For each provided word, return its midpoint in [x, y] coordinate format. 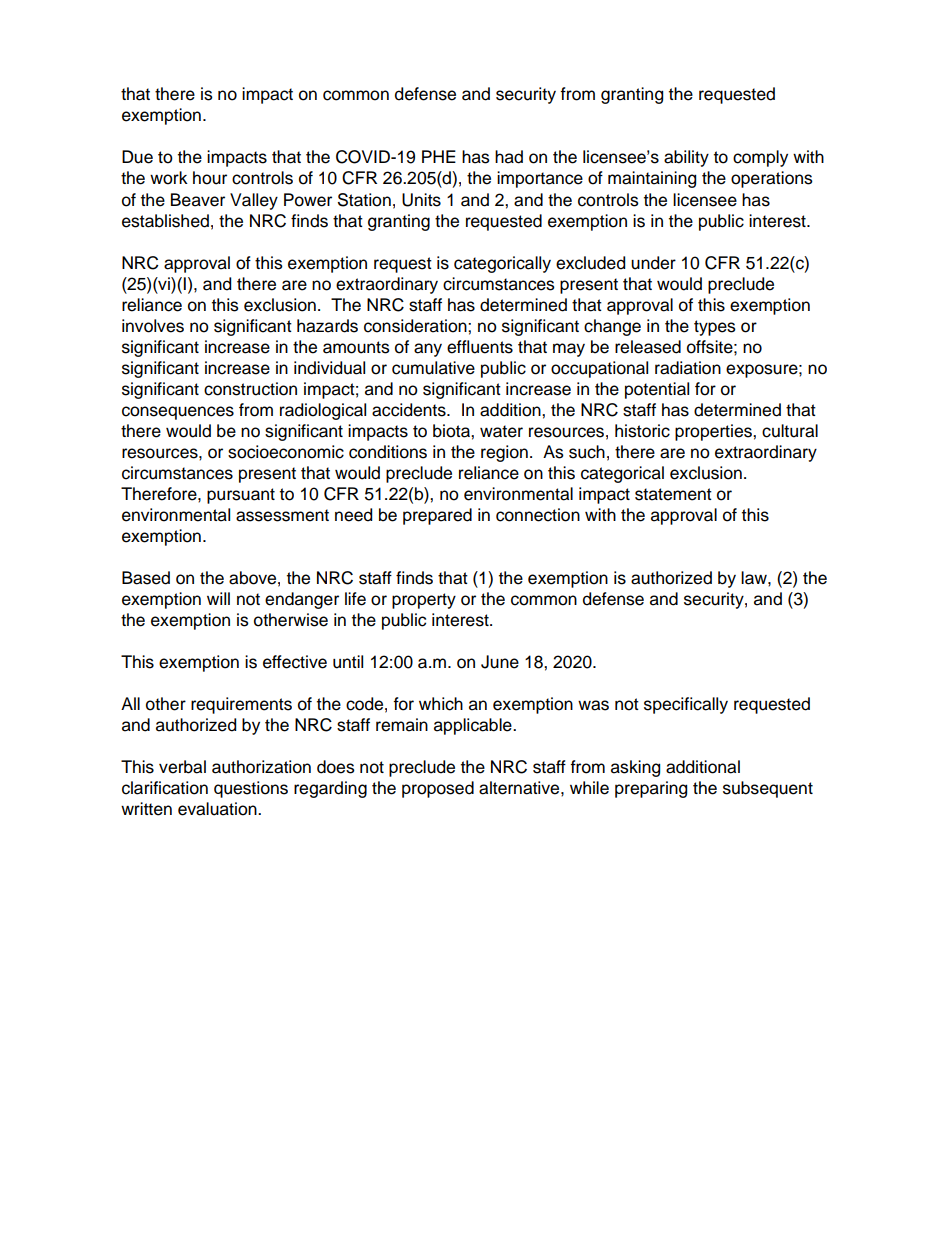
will [218, 598]
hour [210, 178]
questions [251, 789]
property [424, 601]
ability [686, 158]
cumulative [433, 368]
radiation [688, 368]
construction [250, 389]
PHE [439, 156]
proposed [438, 789]
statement [673, 494]
